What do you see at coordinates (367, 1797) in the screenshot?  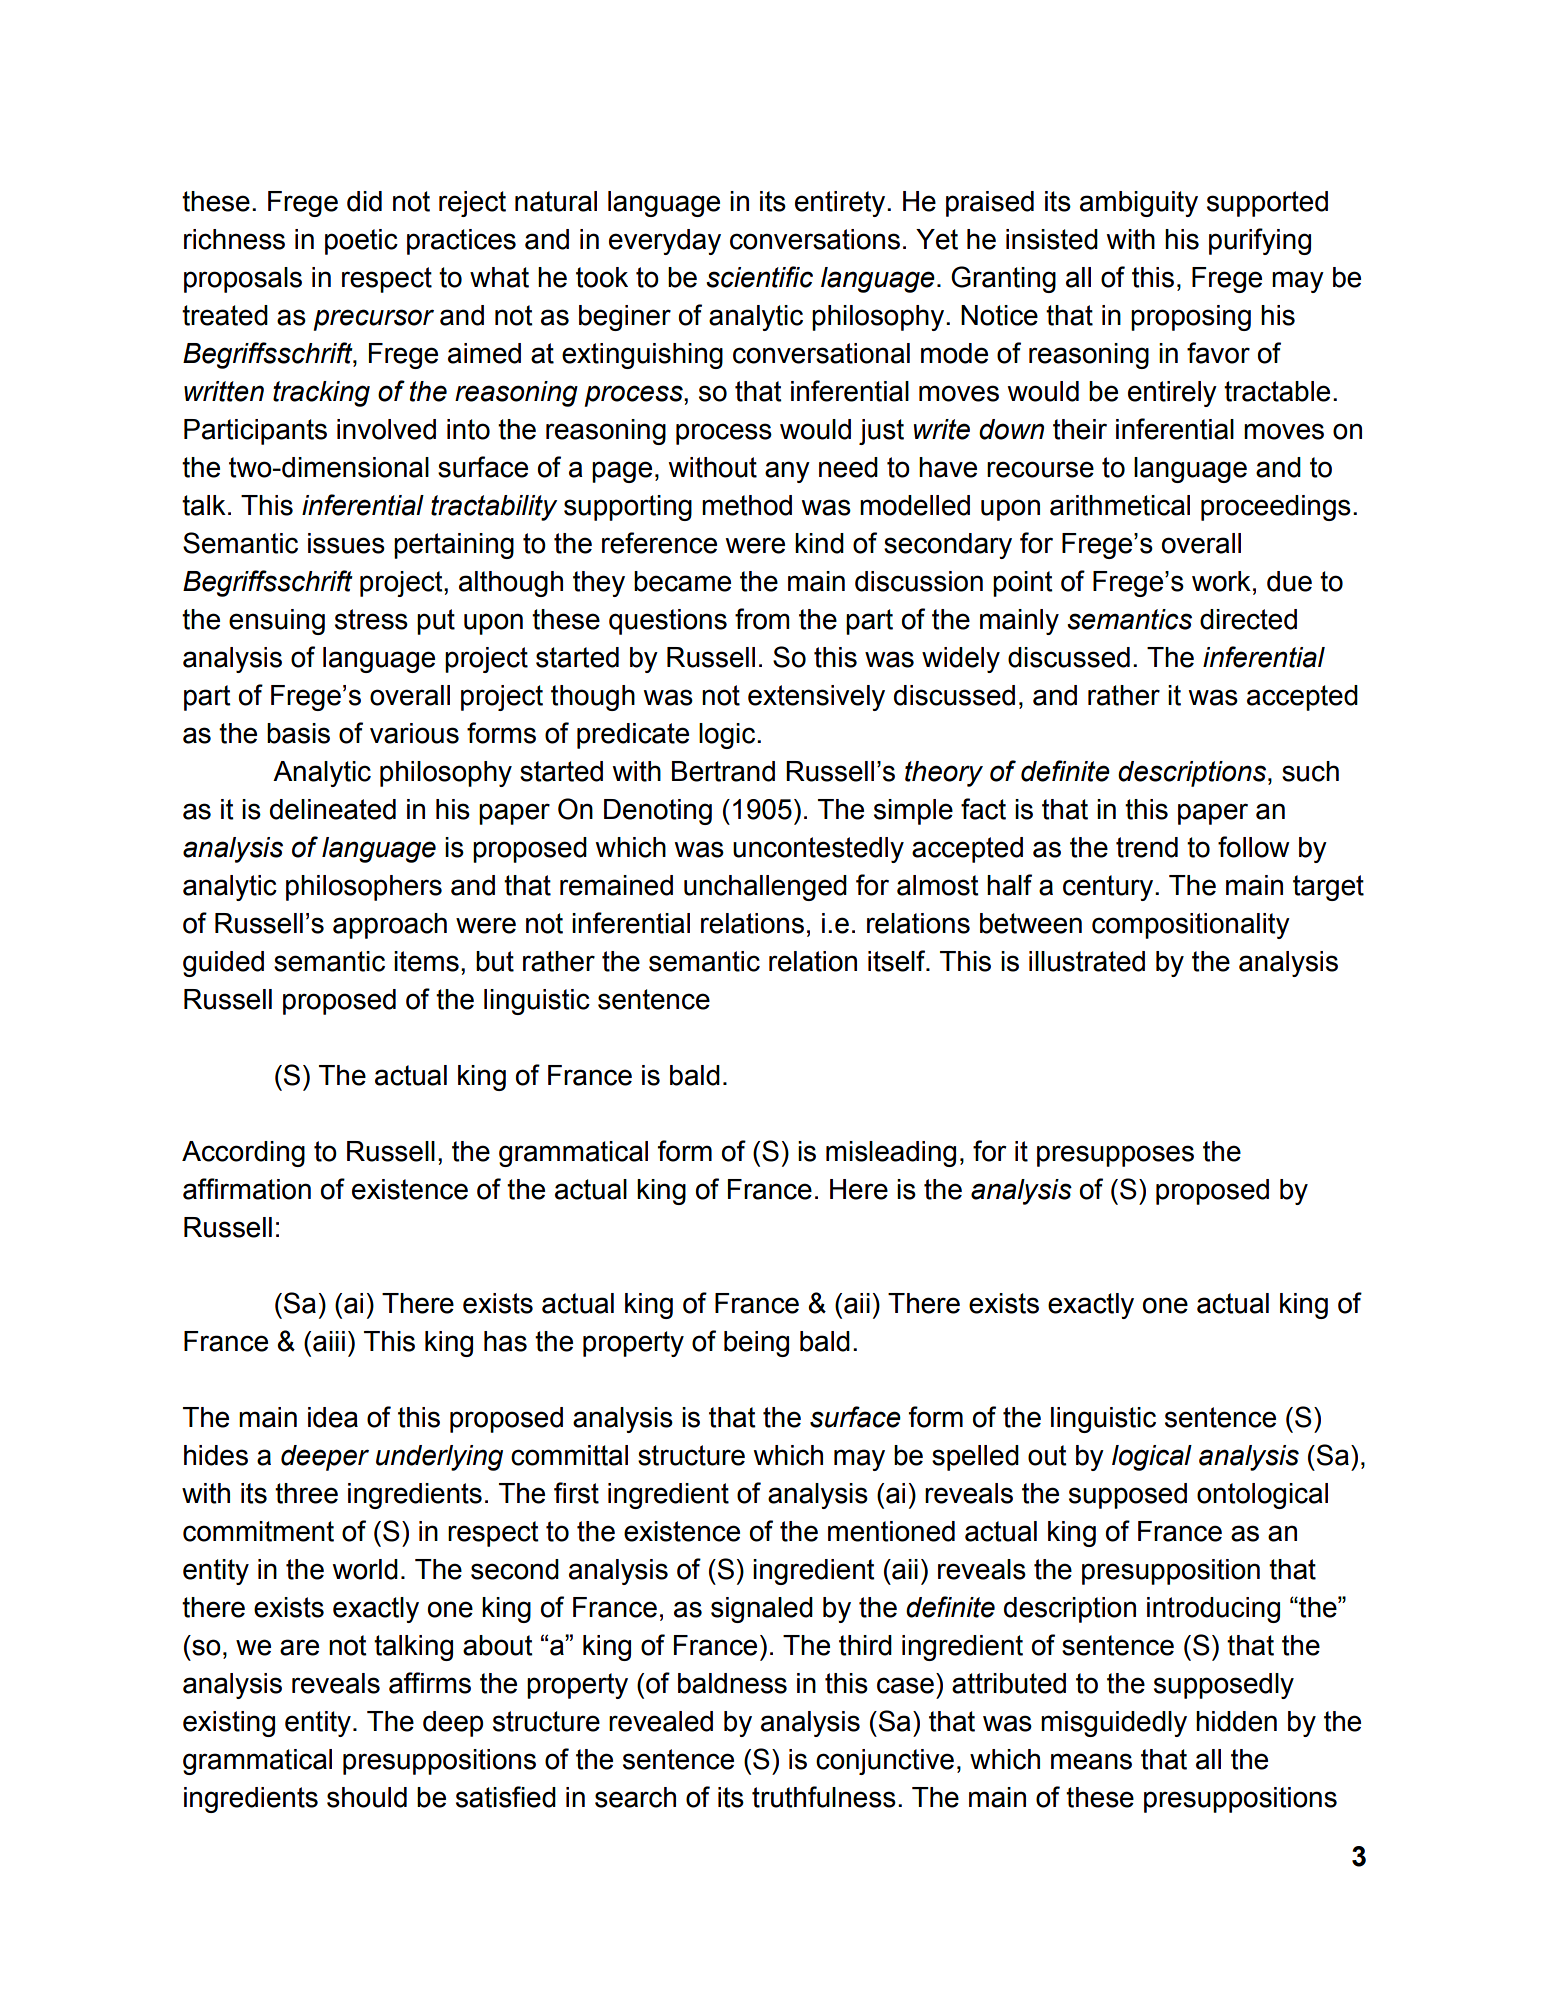 I see `should` at bounding box center [367, 1797].
